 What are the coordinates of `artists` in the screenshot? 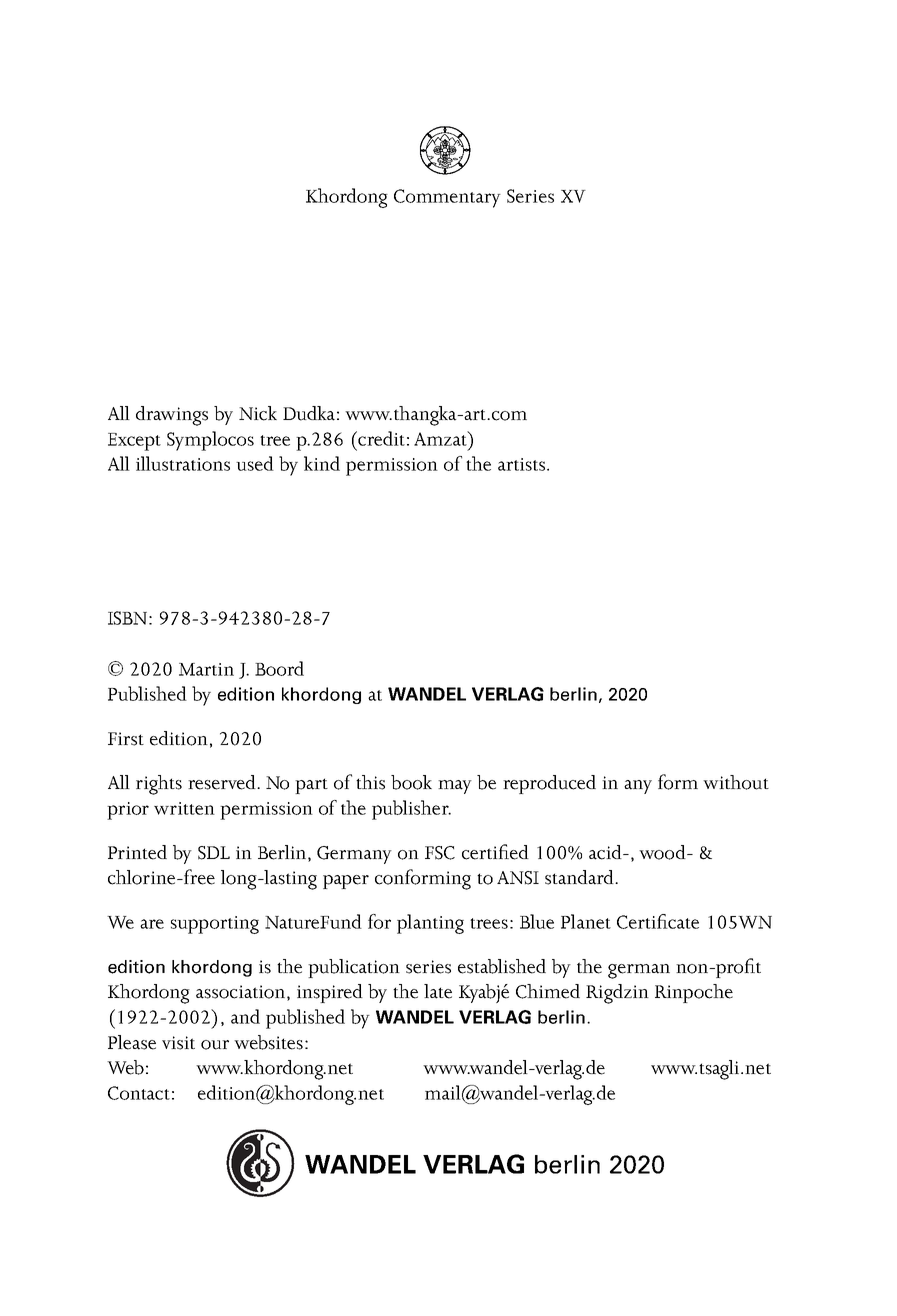 It's located at (523, 464).
